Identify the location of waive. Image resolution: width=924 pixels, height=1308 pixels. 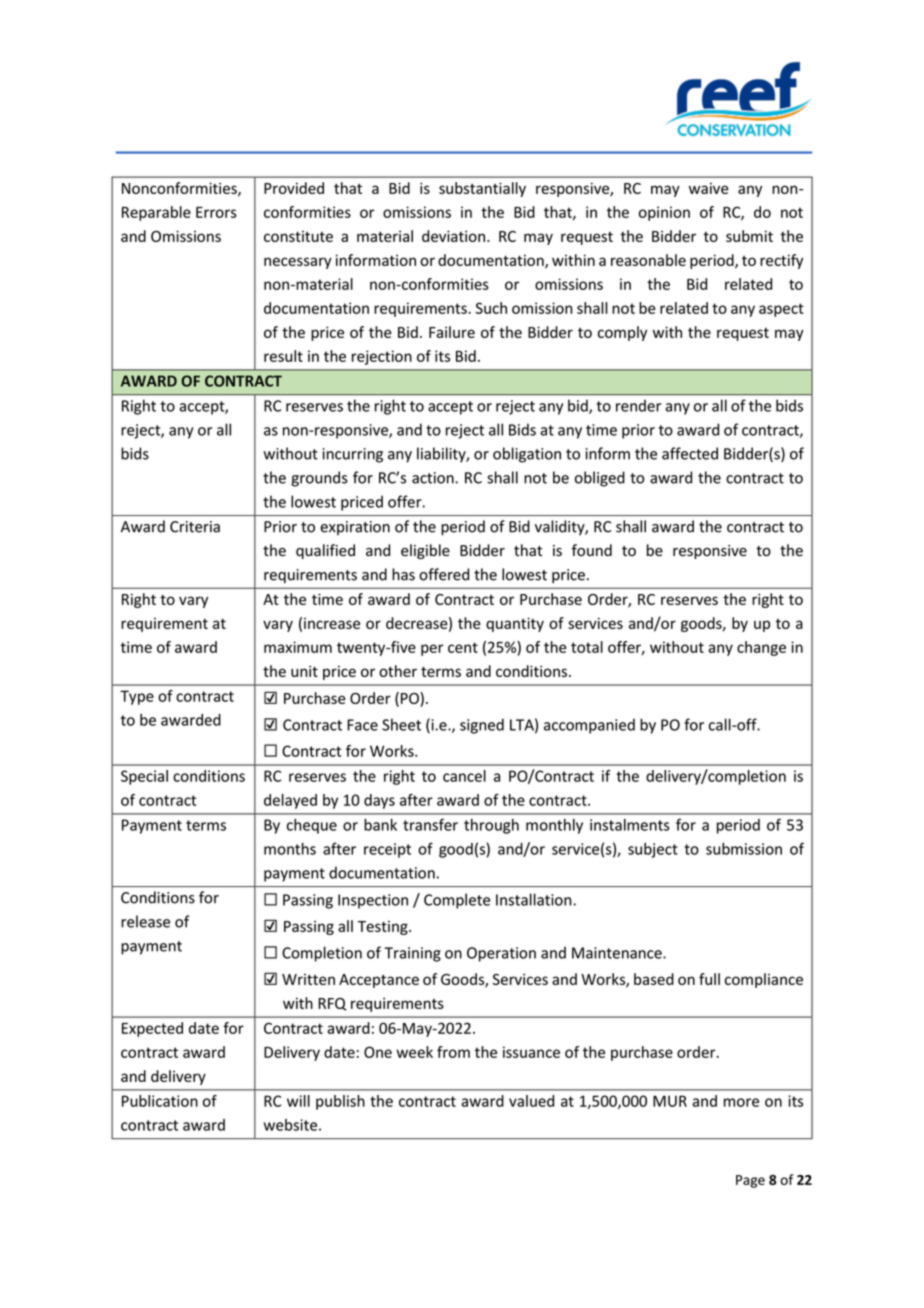
(709, 188).
